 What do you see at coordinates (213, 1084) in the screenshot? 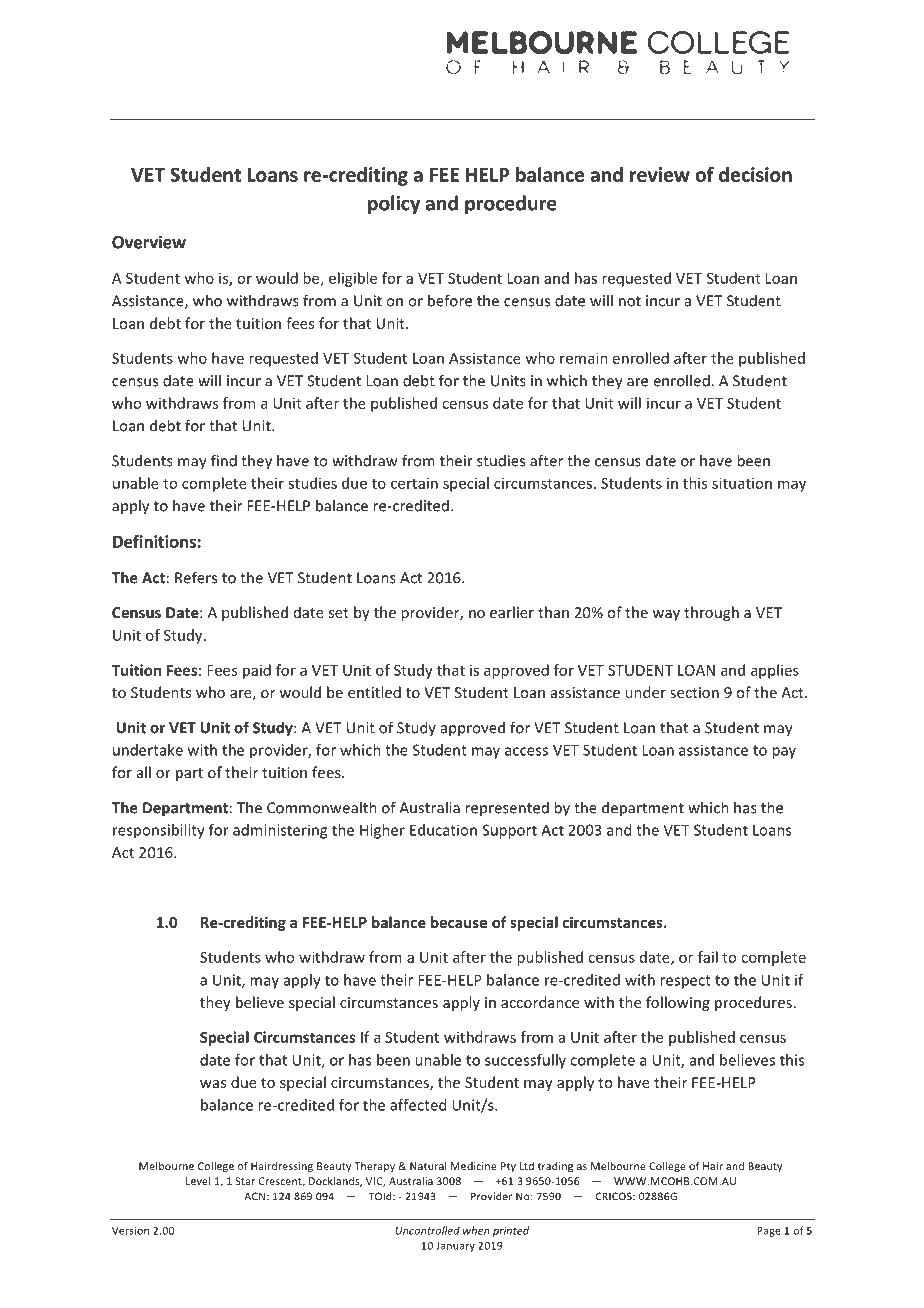
I see `was` at bounding box center [213, 1084].
